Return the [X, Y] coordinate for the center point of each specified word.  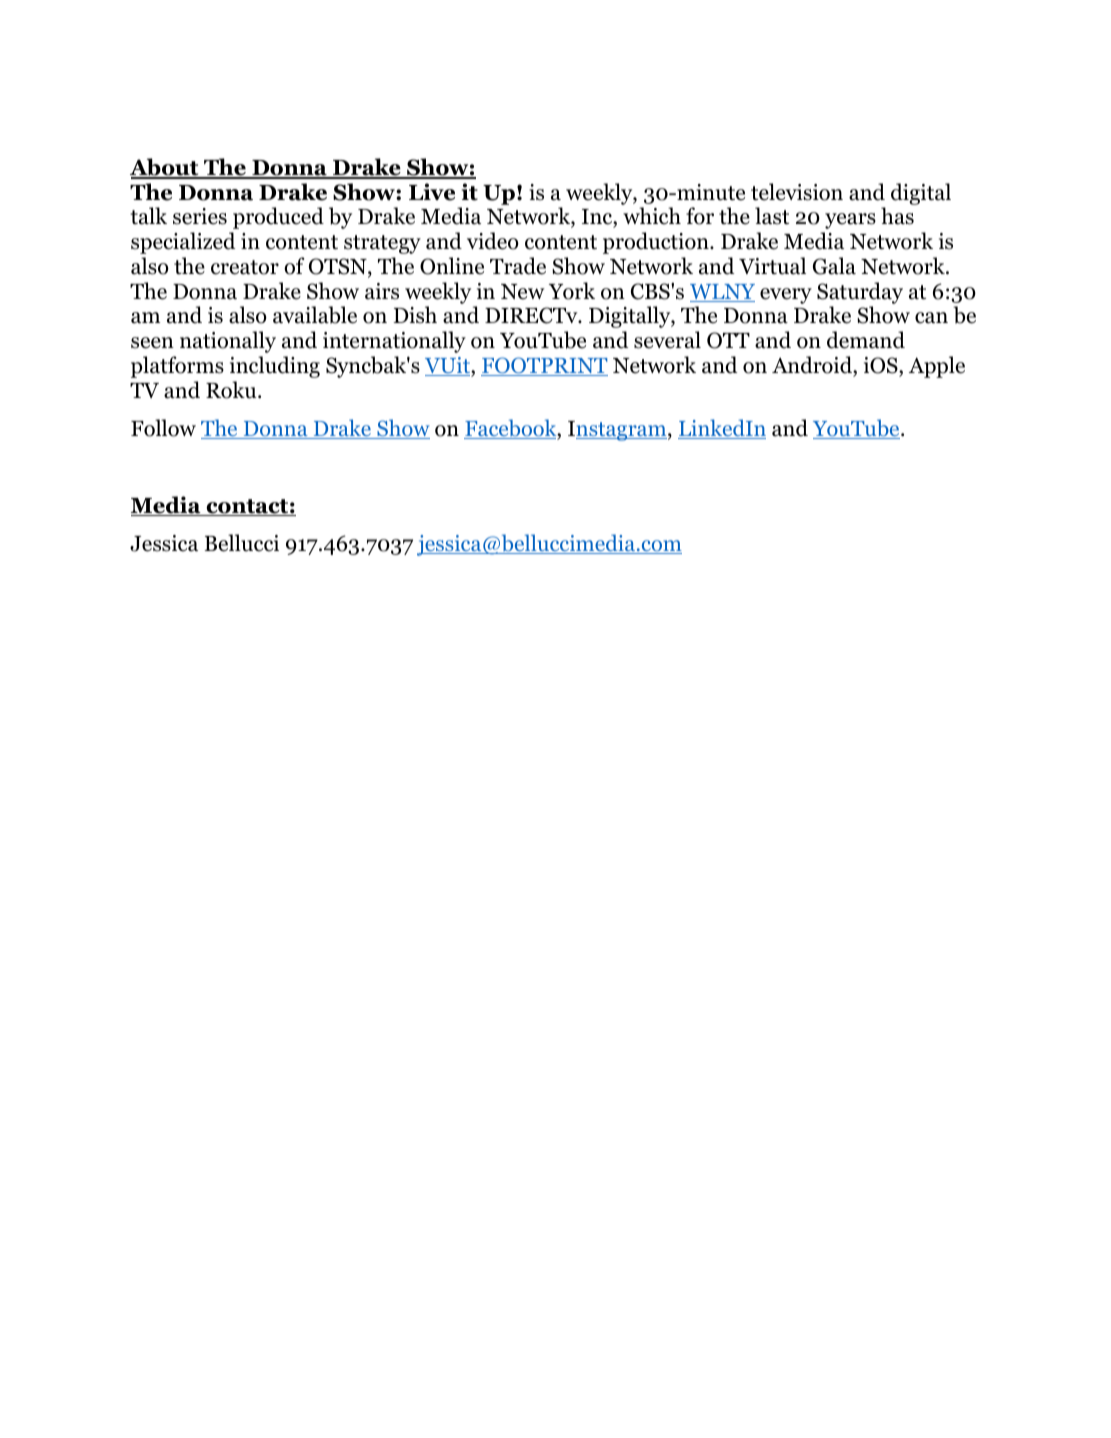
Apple [937, 367]
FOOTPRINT [544, 366]
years [850, 221]
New [522, 292]
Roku [232, 390]
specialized [183, 243]
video [493, 241]
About [165, 168]
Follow [163, 428]
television [797, 192]
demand [866, 340]
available [315, 315]
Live [432, 192]
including [275, 367]
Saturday [860, 294]
